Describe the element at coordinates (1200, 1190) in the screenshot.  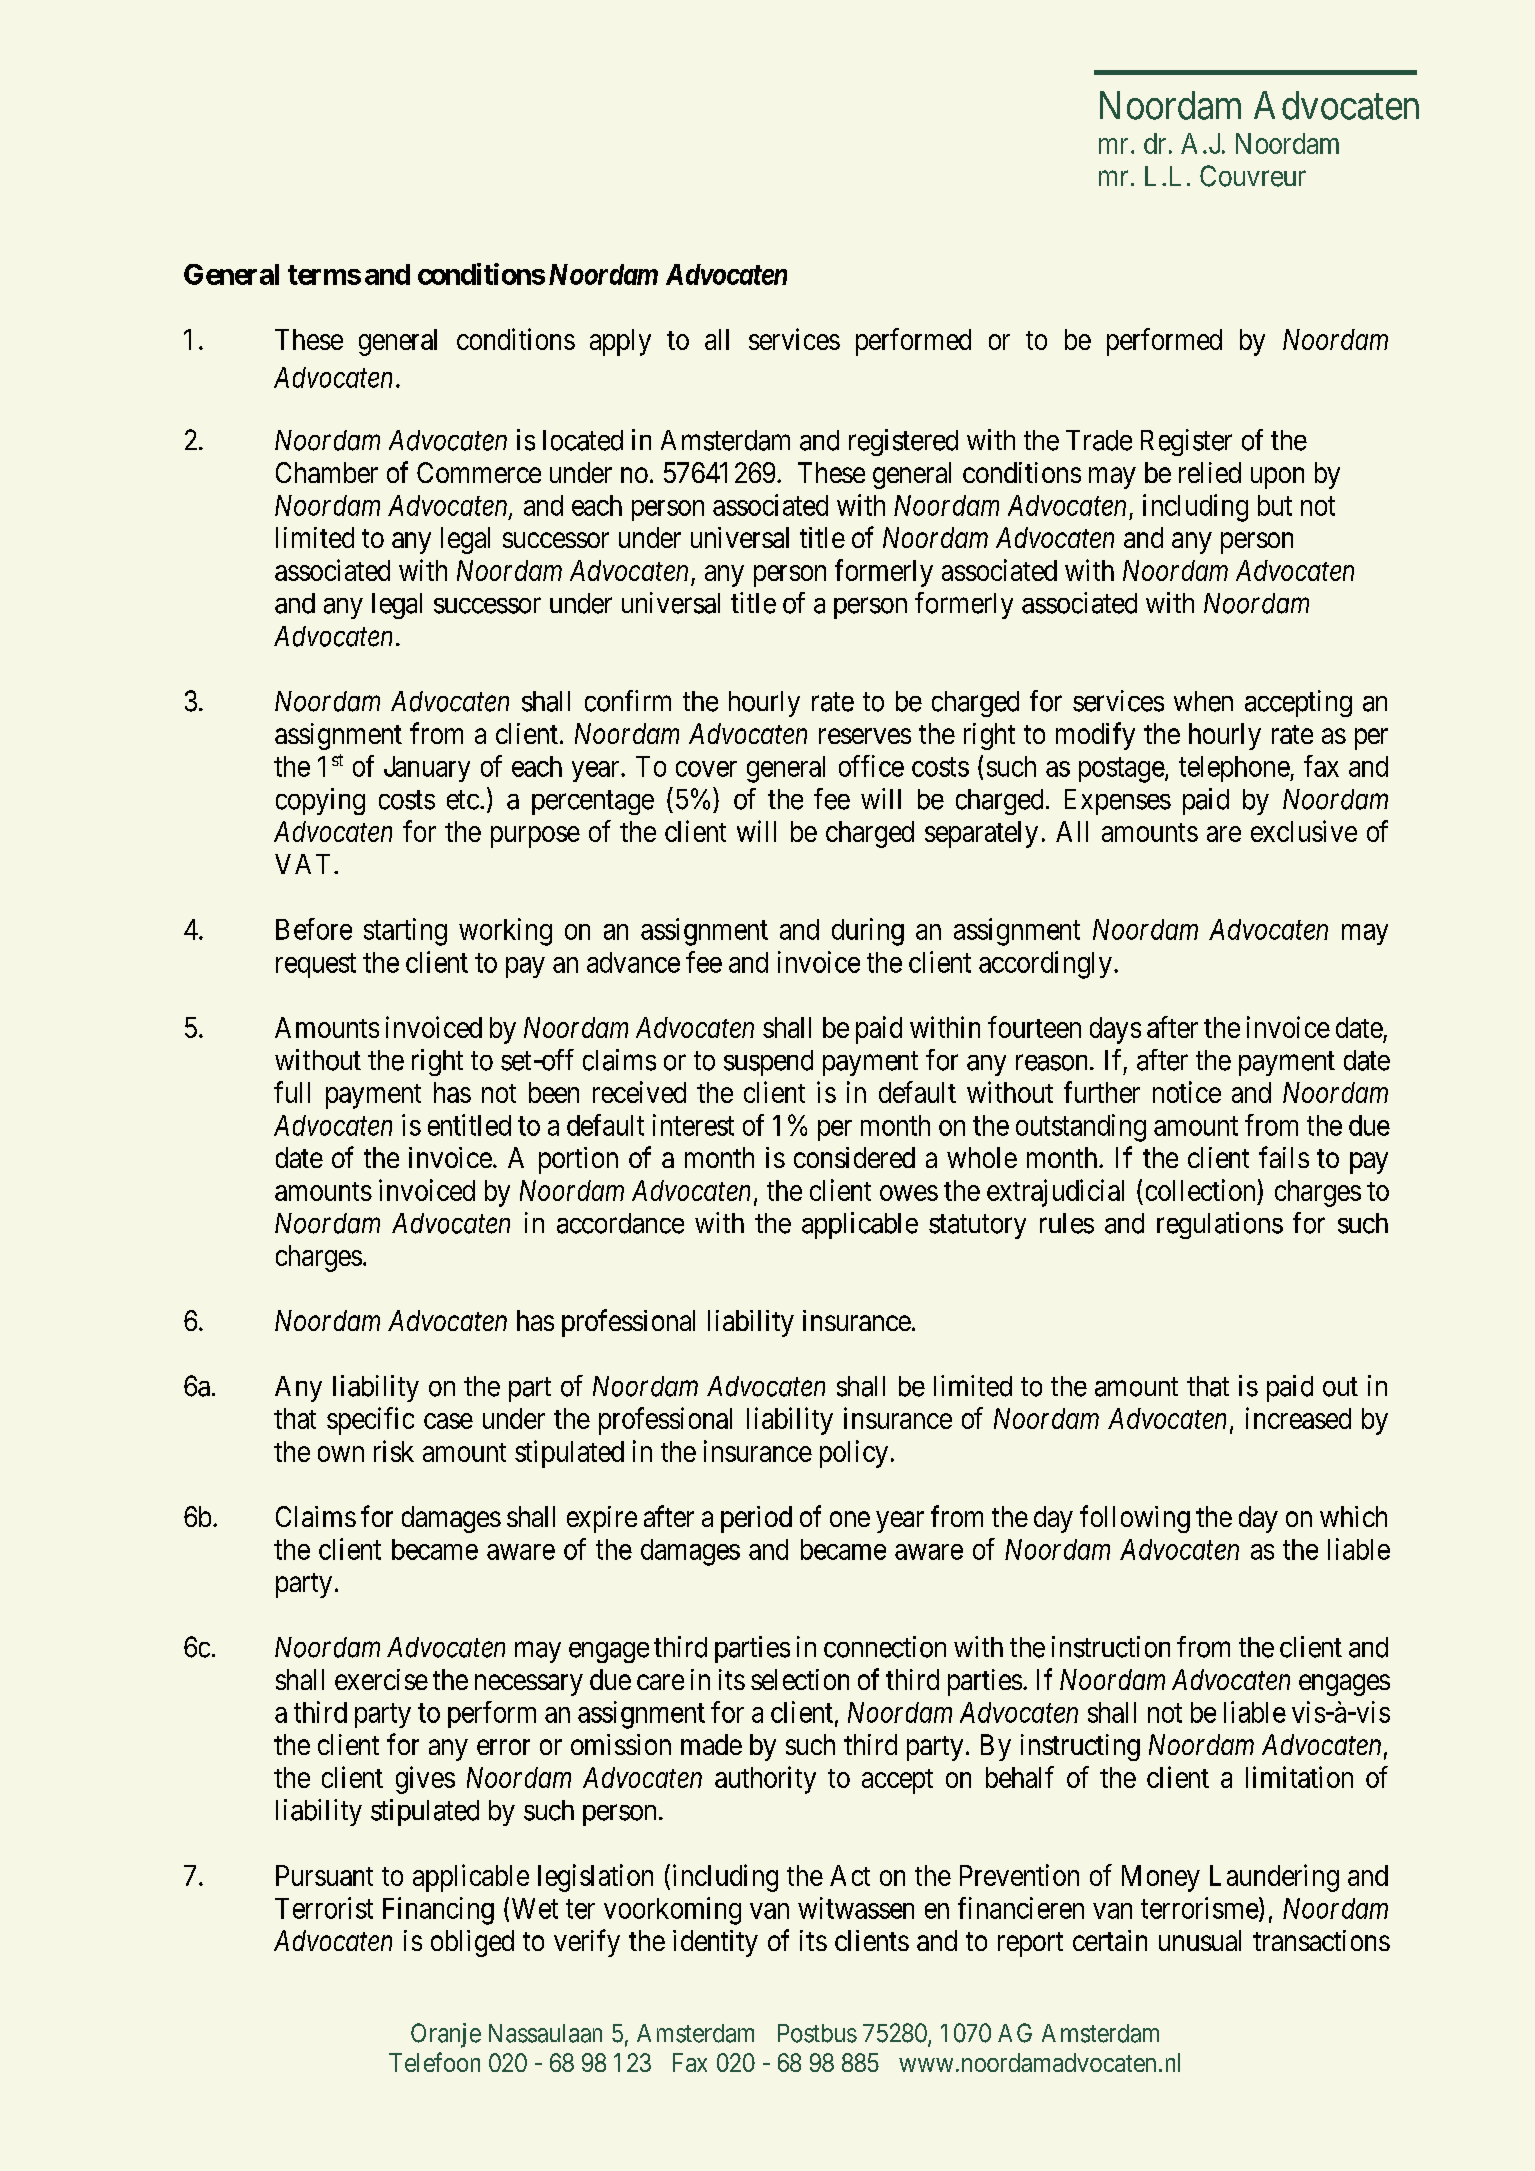
I see `collection` at that location.
